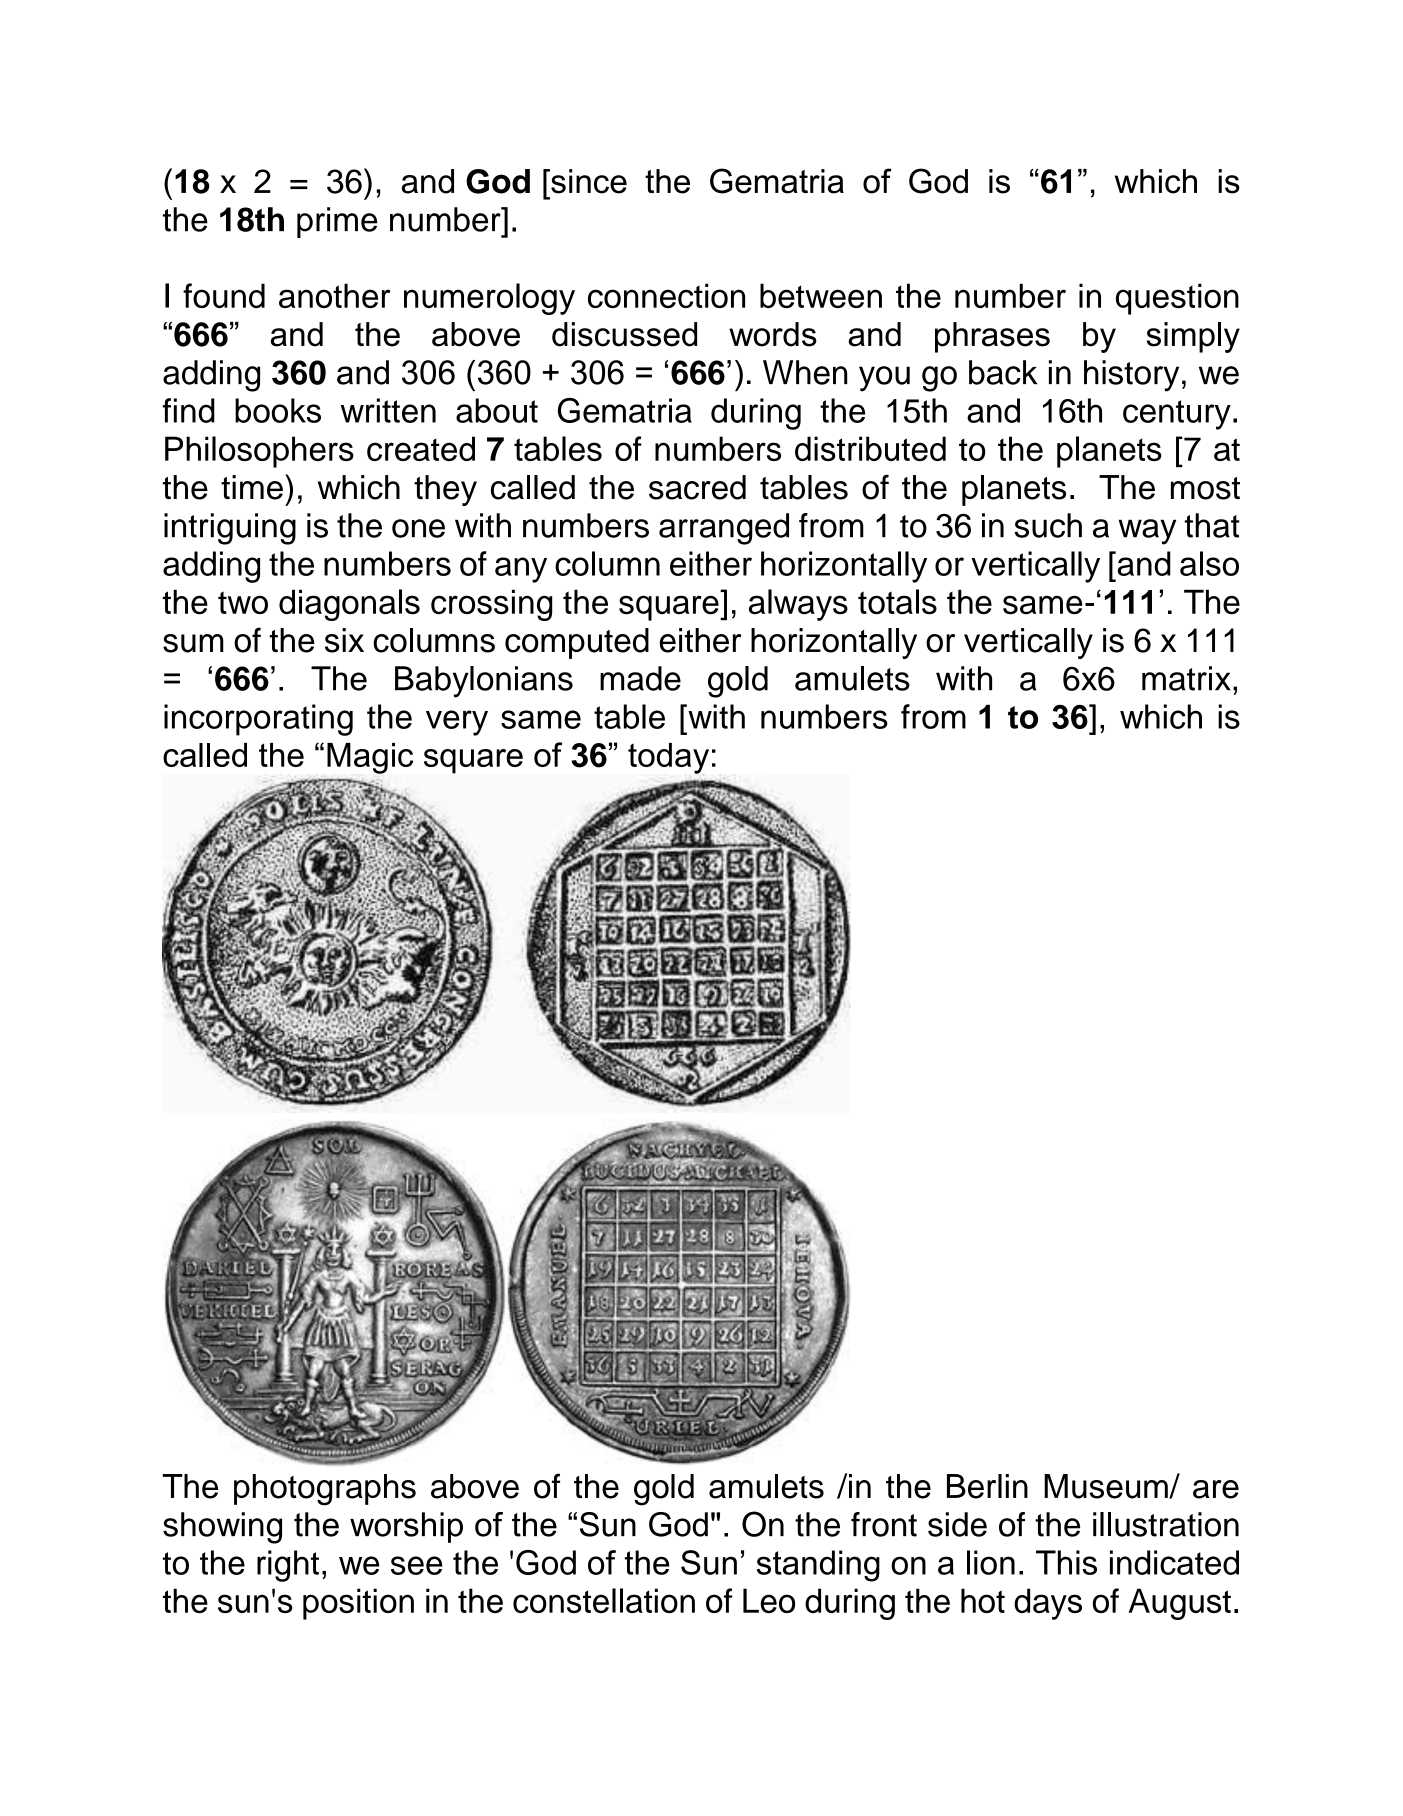 This screenshot has height=1816, width=1403. Describe the element at coordinates (666, 295) in the screenshot. I see `connection` at that location.
